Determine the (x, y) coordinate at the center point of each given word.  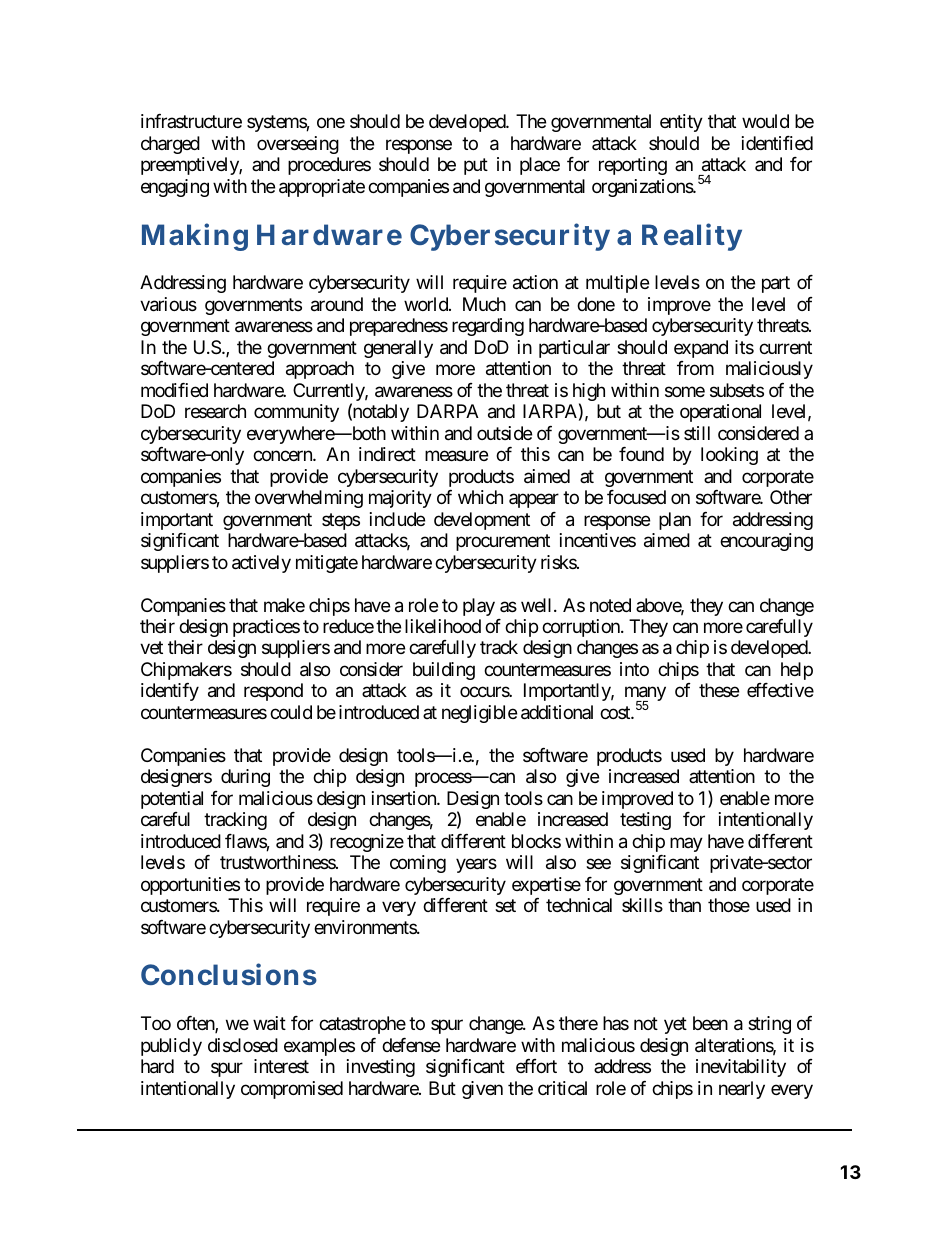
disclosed (243, 1045)
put (476, 167)
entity (681, 123)
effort (536, 1066)
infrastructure (191, 121)
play (479, 607)
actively (261, 564)
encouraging (766, 542)
